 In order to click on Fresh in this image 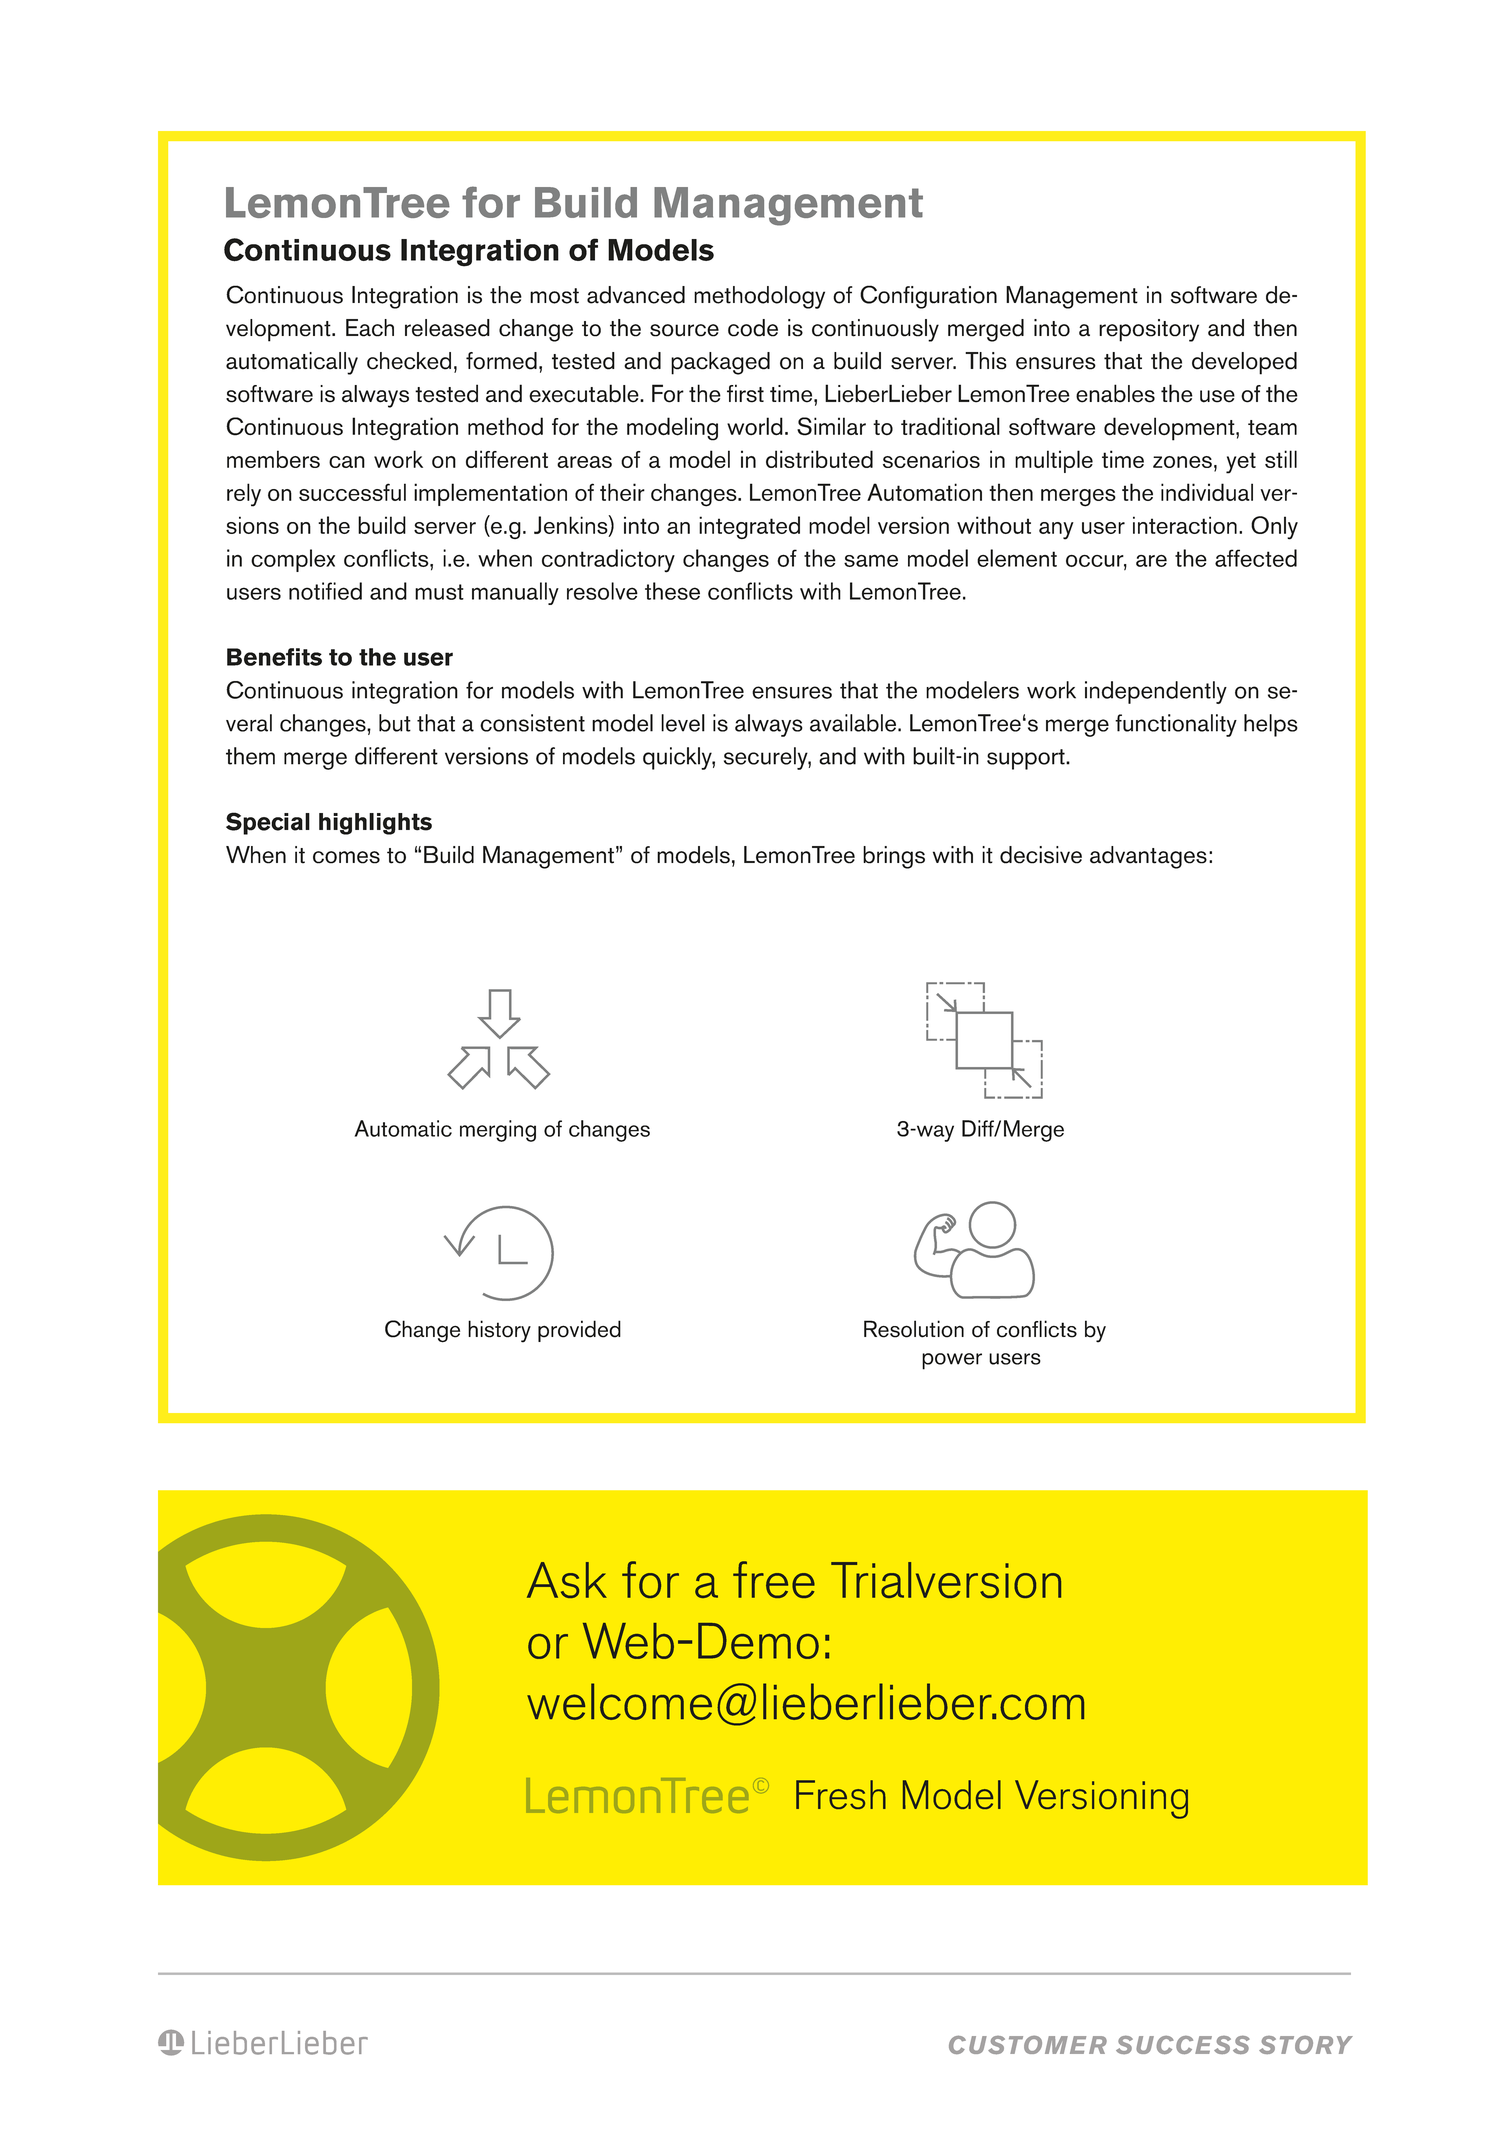, I will do `click(841, 1794)`.
